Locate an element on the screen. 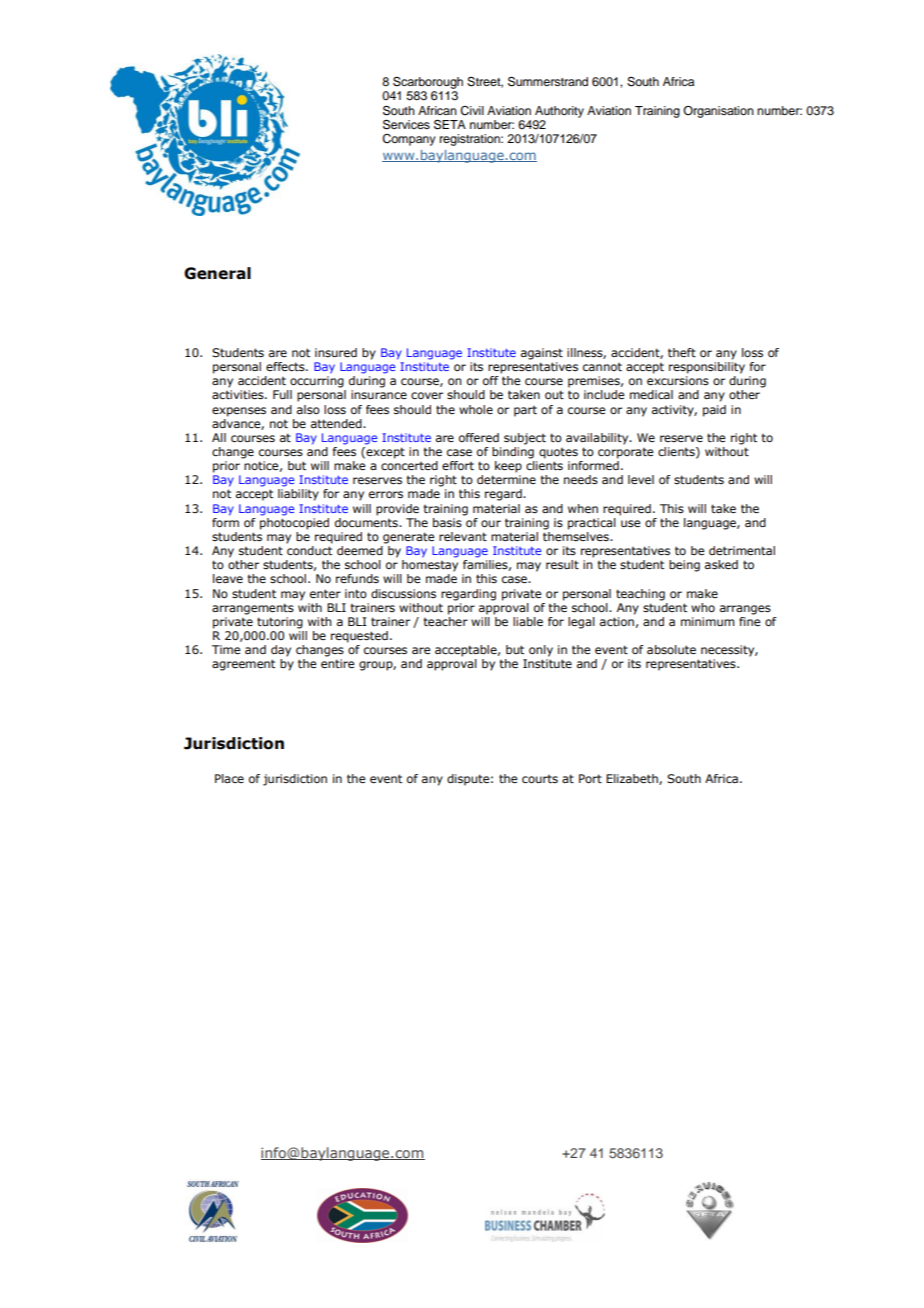  courts is located at coordinates (540, 779).
